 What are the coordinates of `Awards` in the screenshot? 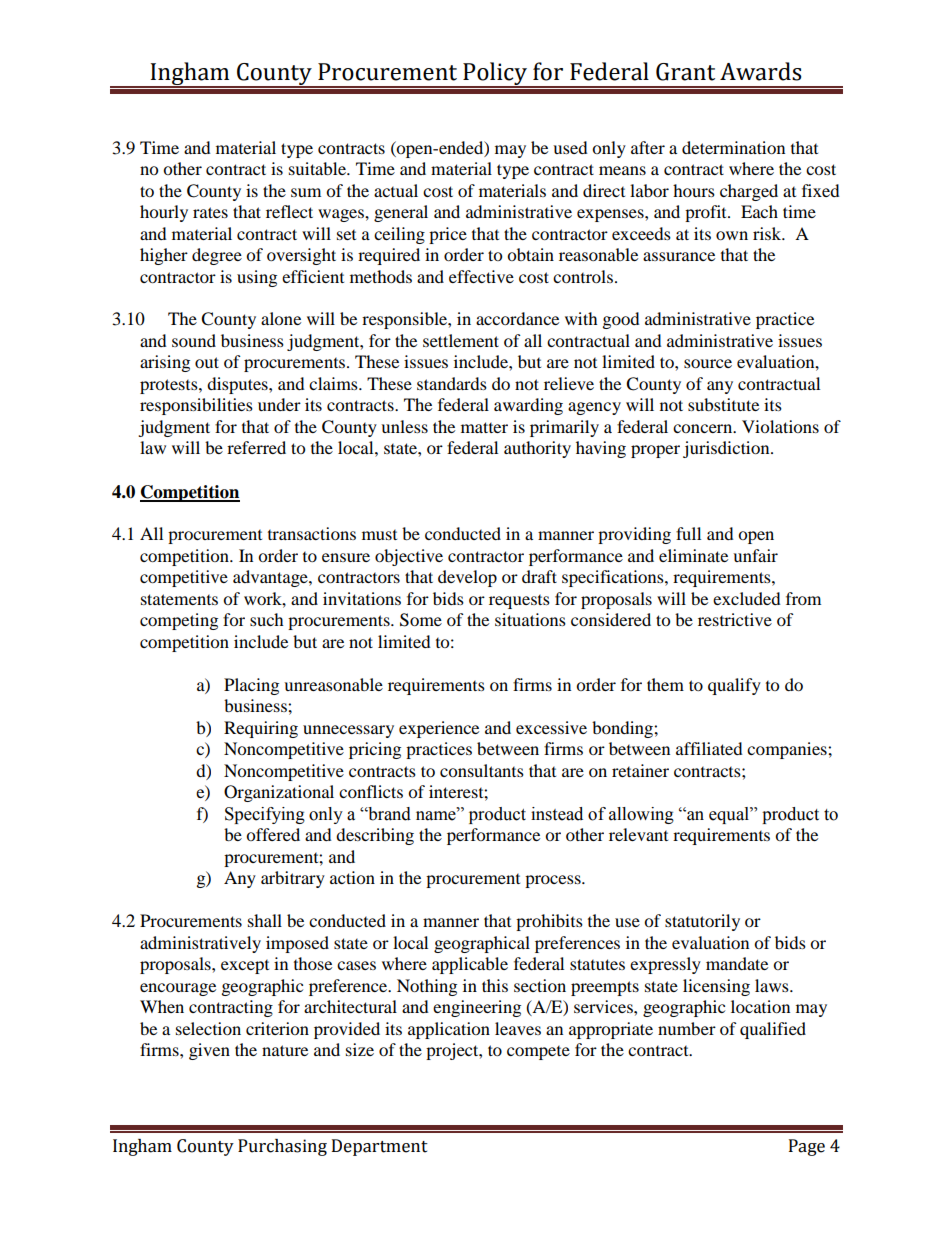 It's located at (760, 71).
